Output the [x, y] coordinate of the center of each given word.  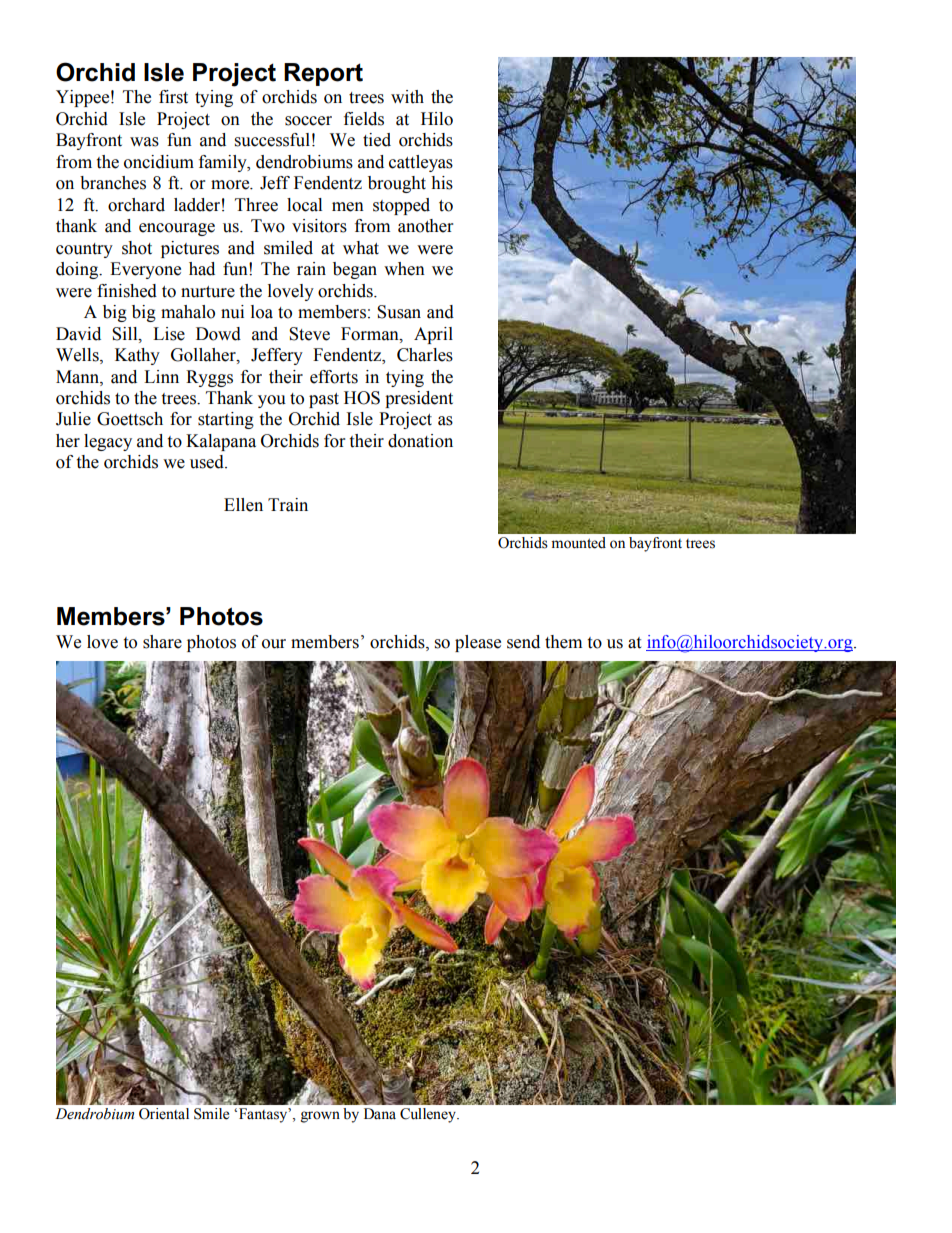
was [144, 142]
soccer [308, 121]
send [523, 642]
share [162, 642]
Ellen [243, 505]
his [442, 183]
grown [320, 1117]
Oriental [164, 1114]
